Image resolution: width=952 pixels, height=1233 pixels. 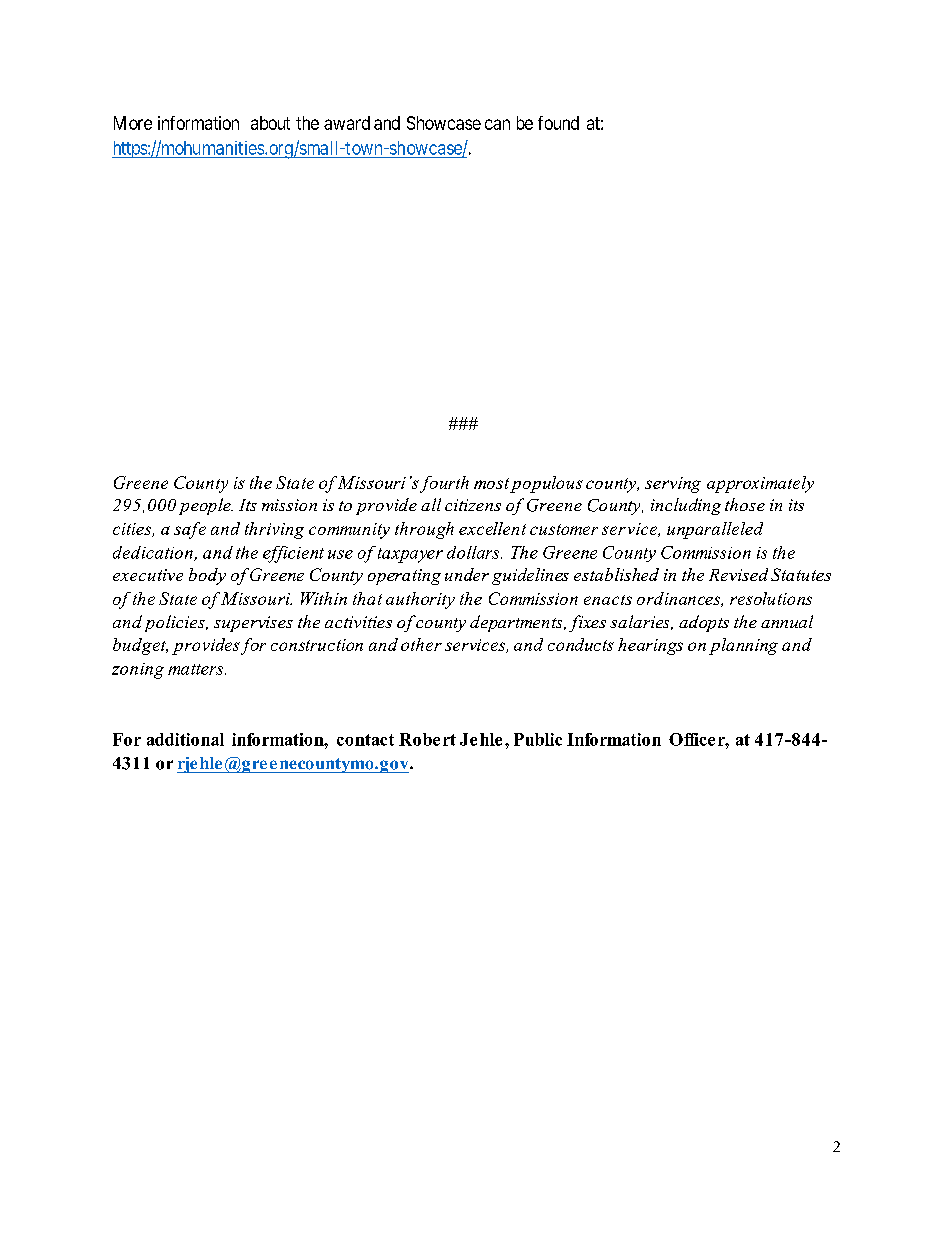 What do you see at coordinates (206, 506) in the page?
I see `people` at bounding box center [206, 506].
